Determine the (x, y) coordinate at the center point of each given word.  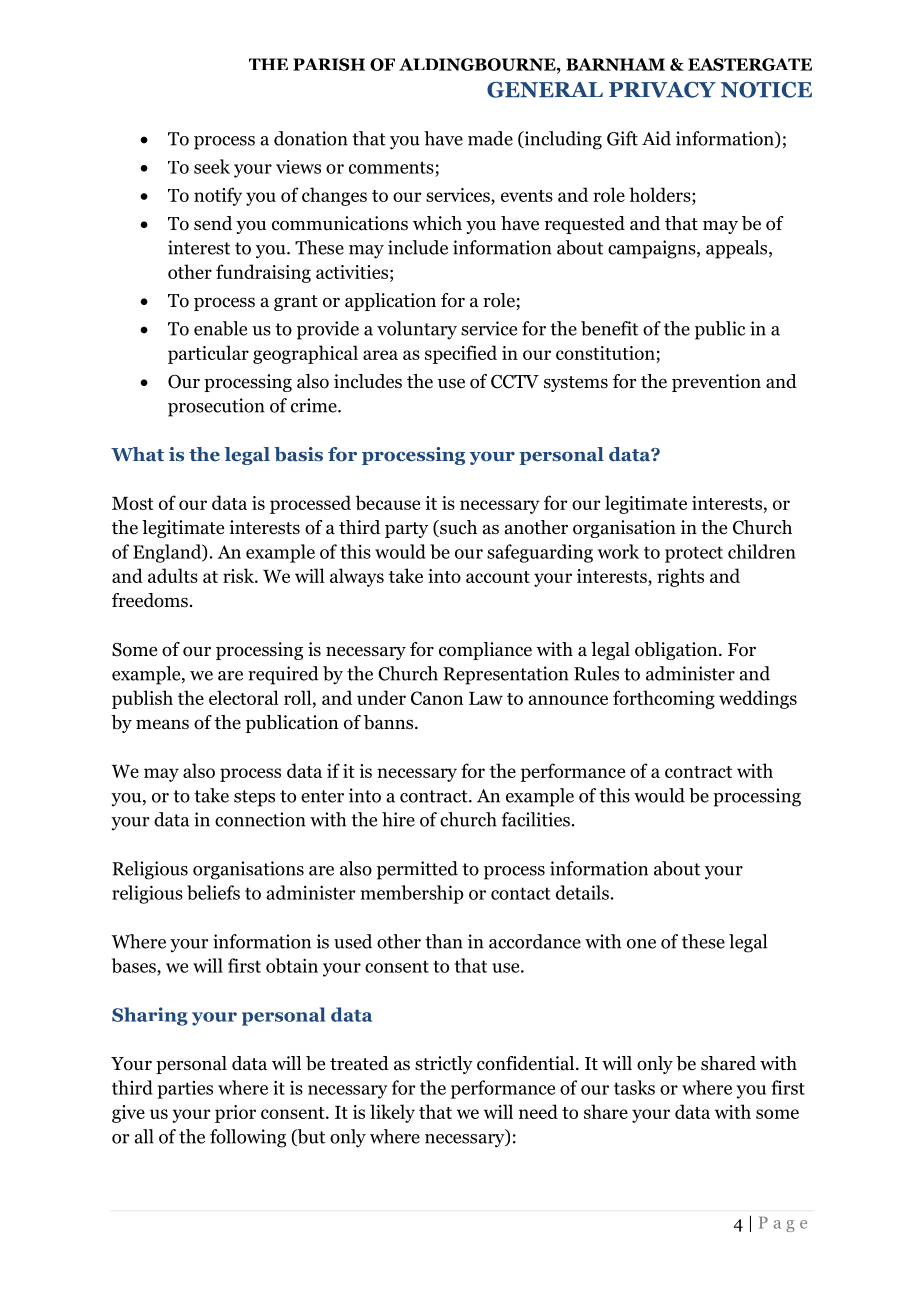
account (498, 577)
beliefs (213, 892)
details (582, 892)
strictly (444, 1065)
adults (173, 575)
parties (185, 1090)
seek (212, 166)
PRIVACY (662, 90)
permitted (417, 870)
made (490, 138)
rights (680, 577)
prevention (716, 383)
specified (461, 354)
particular (208, 354)
